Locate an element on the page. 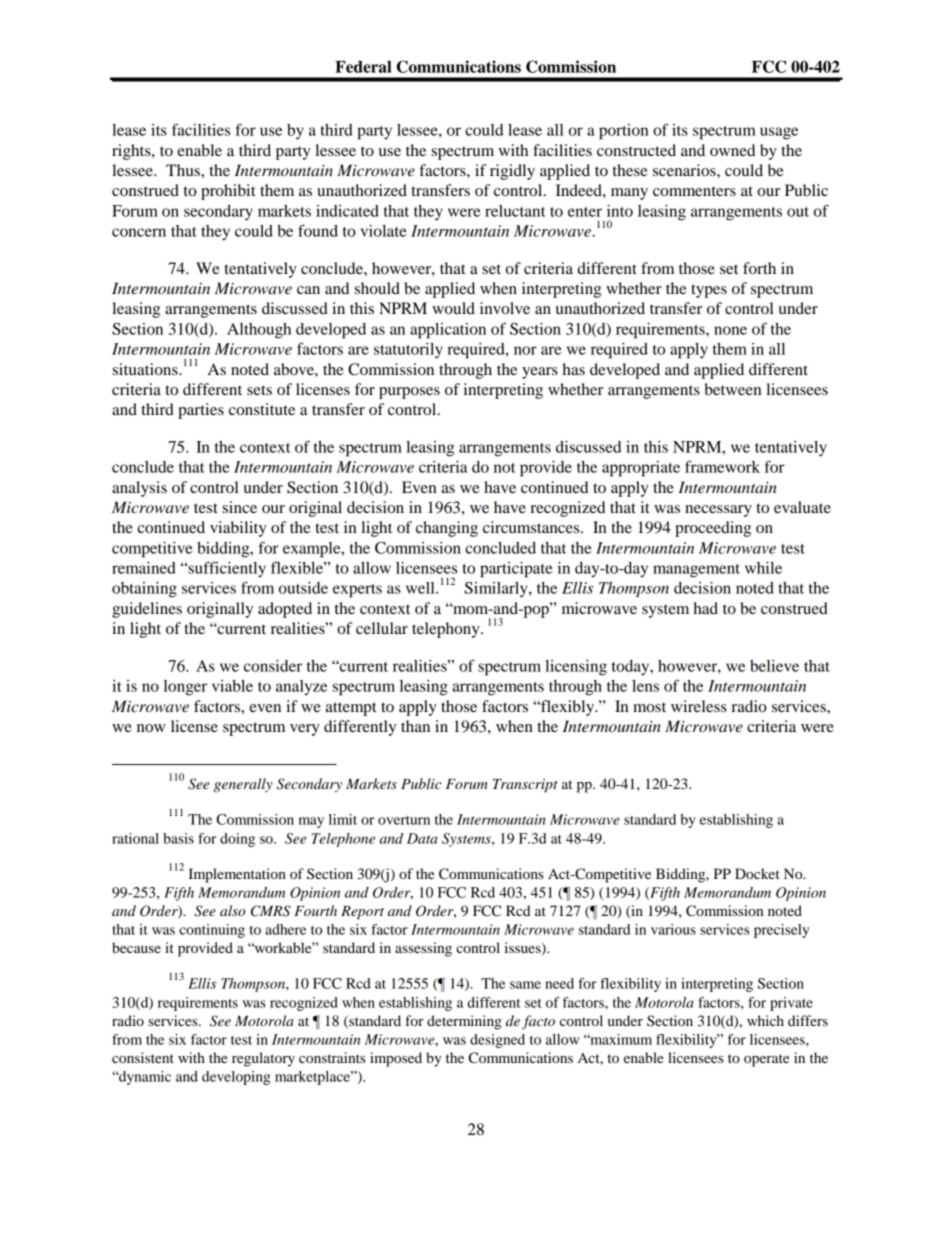  management is located at coordinates (696, 571).
